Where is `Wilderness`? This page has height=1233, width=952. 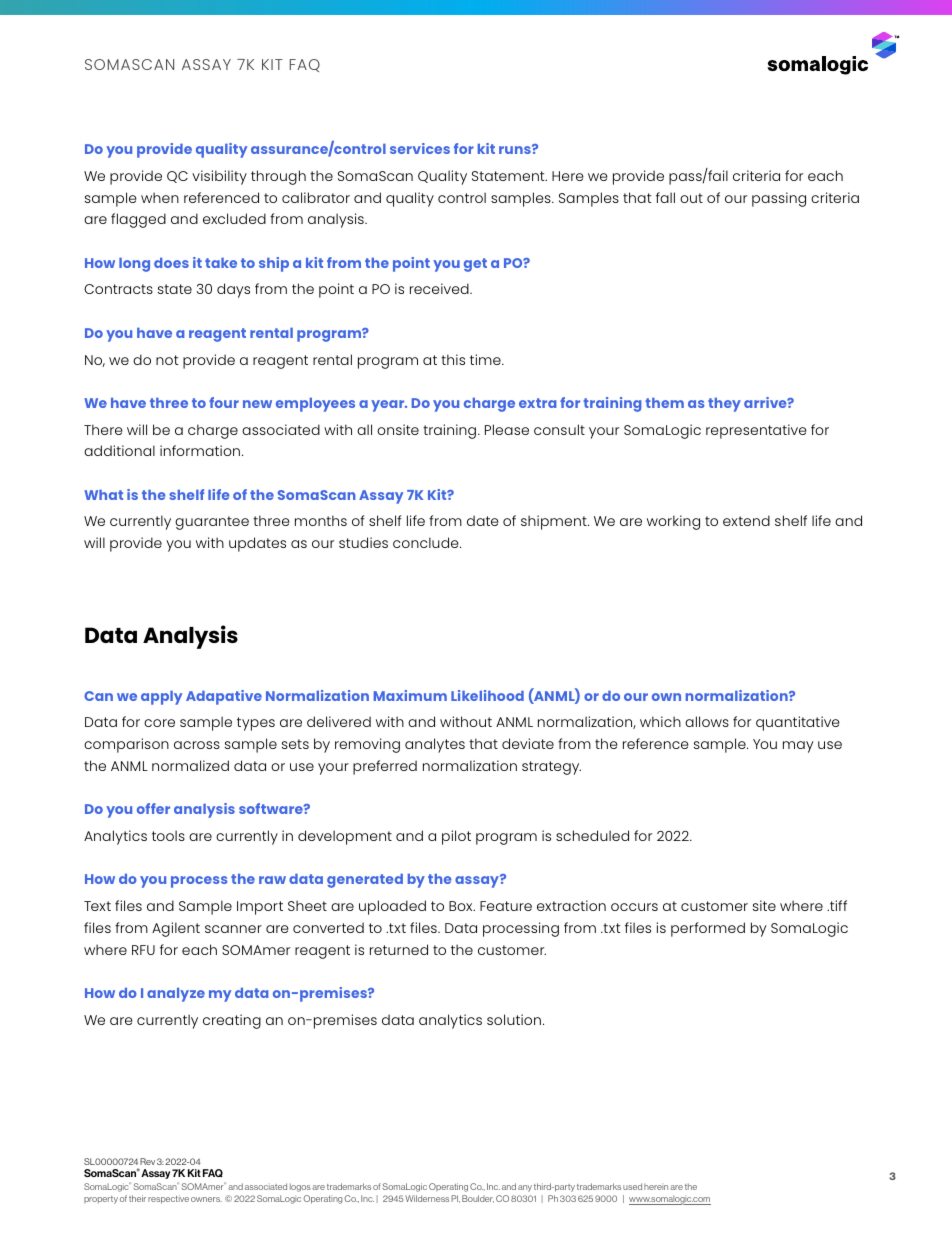 Wilderness is located at coordinates (427, 1198).
